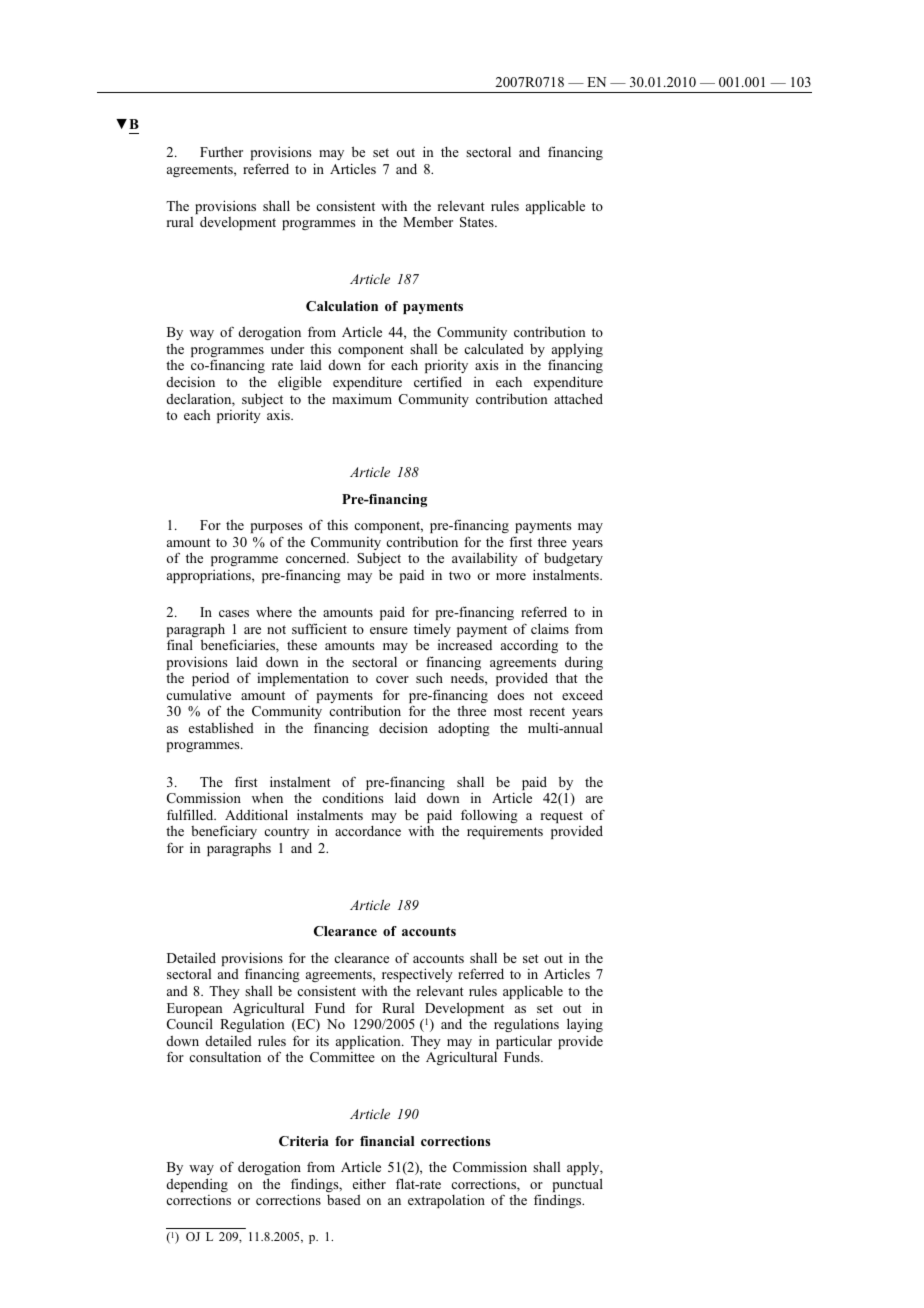 The width and height of the page is (924, 1308). What do you see at coordinates (224, 832) in the page?
I see `beneficiary` at bounding box center [224, 832].
